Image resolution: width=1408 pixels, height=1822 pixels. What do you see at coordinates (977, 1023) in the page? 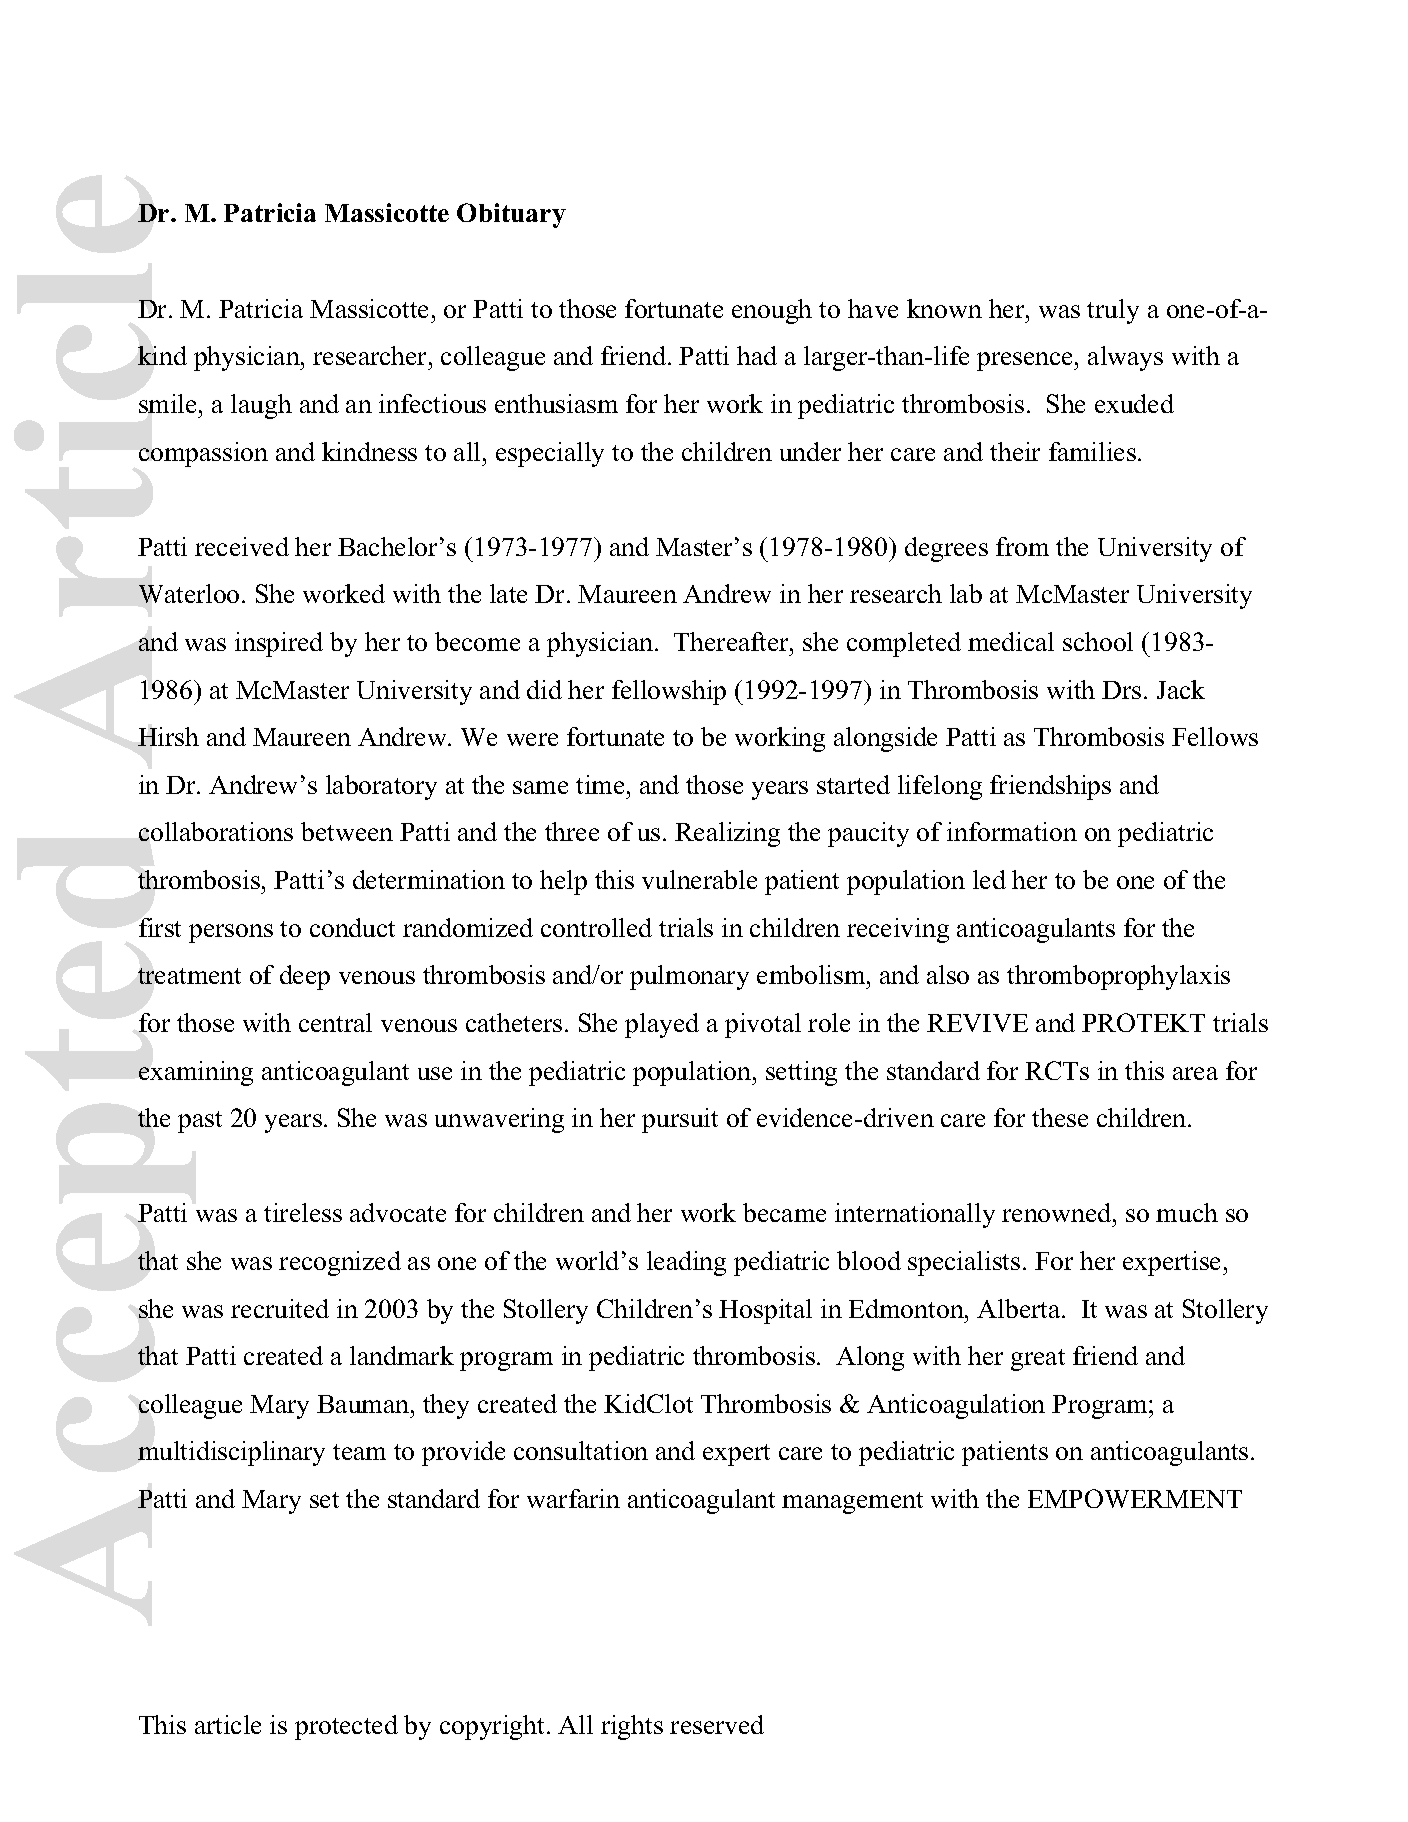
I see `REVIVE` at bounding box center [977, 1023].
